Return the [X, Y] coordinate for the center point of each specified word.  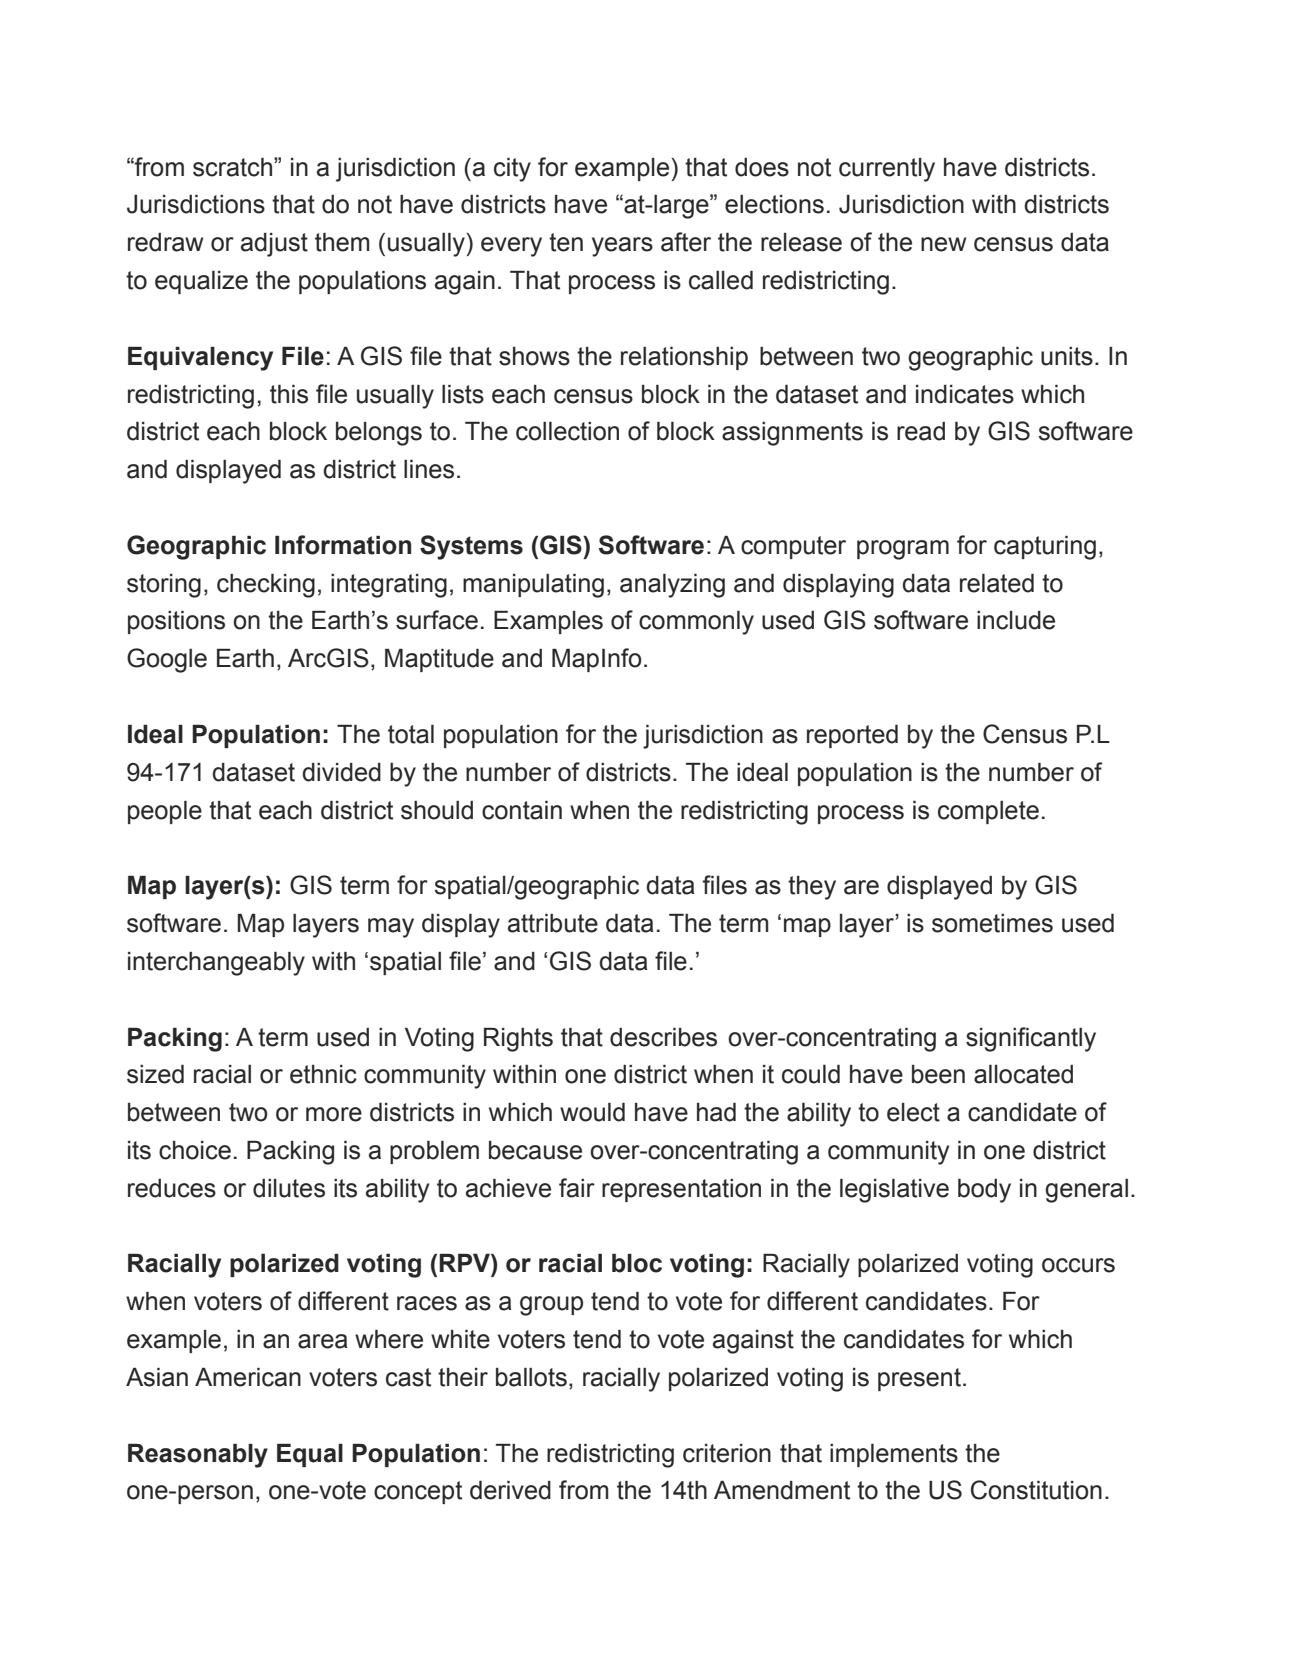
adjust [274, 245]
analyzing [672, 586]
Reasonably [198, 1456]
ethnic [323, 1074]
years [622, 247]
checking [266, 586]
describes [663, 1037]
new [944, 244]
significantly [1031, 1039]
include [1016, 620]
